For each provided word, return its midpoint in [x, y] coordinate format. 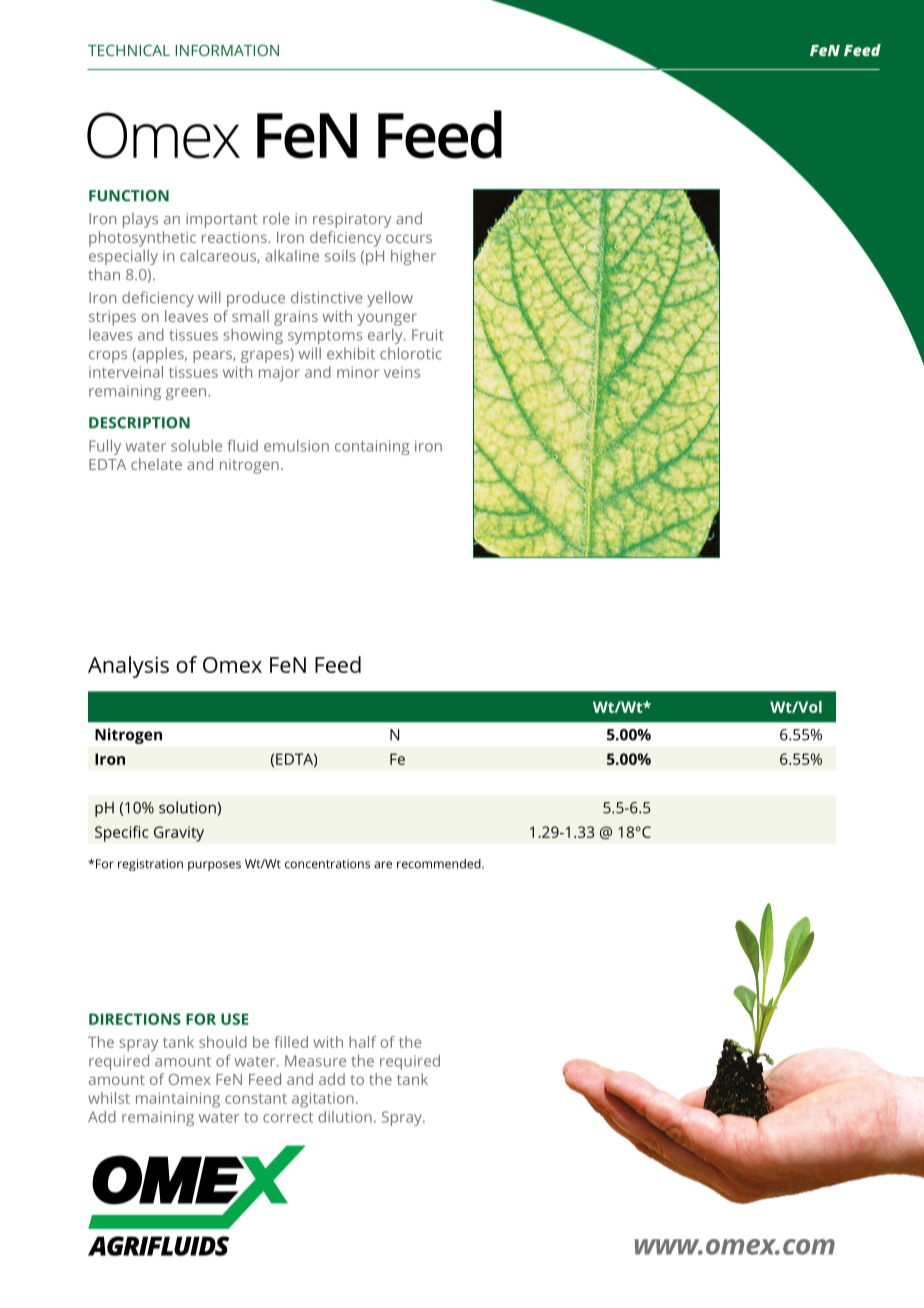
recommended [440, 864]
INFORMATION [227, 50]
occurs [409, 238]
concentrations [327, 864]
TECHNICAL [129, 50]
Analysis [128, 667]
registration [150, 865]
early [386, 336]
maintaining [178, 1100]
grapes [266, 355]
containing [372, 447]
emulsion [296, 446]
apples [160, 355]
